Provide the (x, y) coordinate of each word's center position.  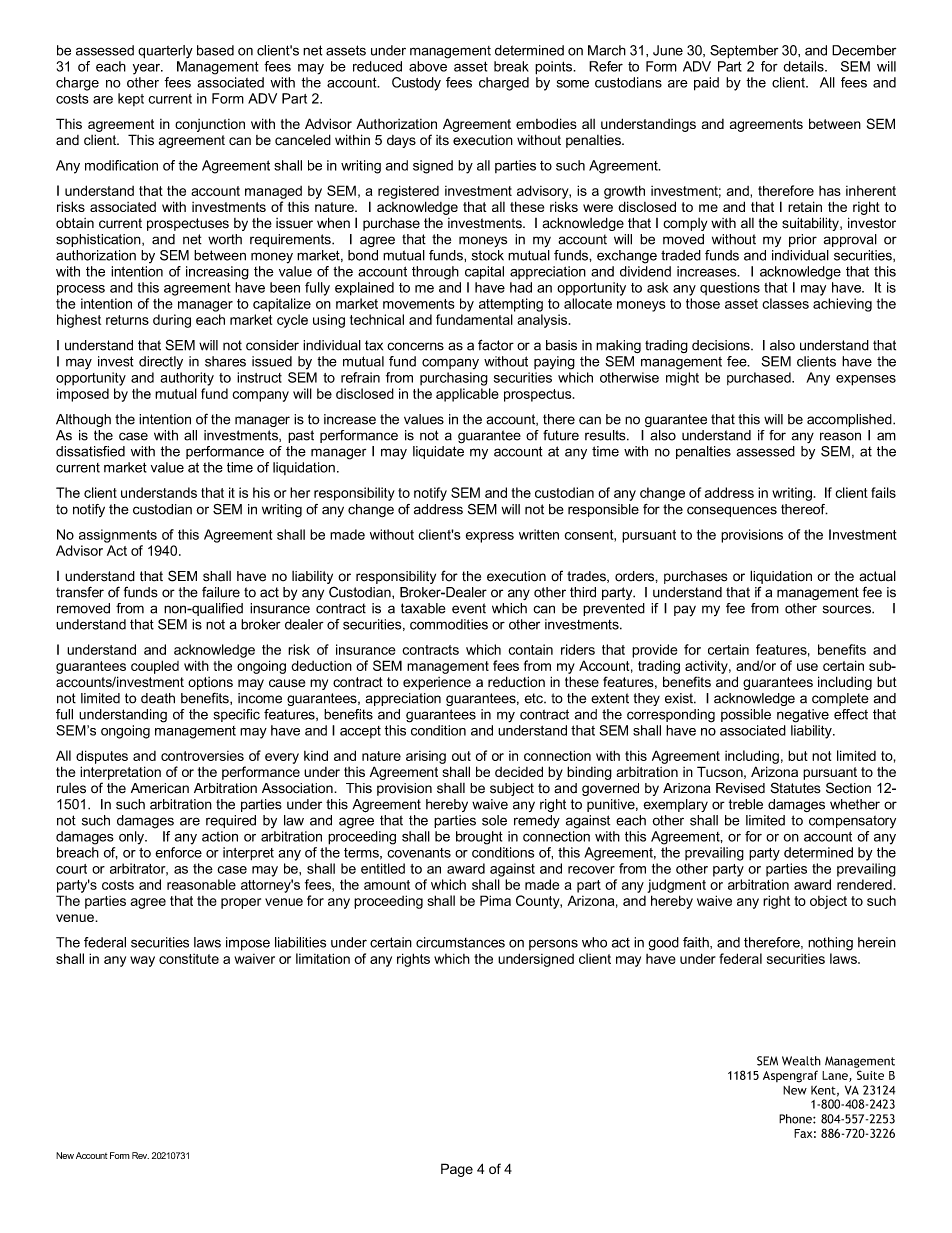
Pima (495, 900)
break (511, 66)
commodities (449, 624)
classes (785, 303)
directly (161, 362)
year (148, 69)
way (142, 961)
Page (457, 1170)
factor (496, 345)
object (828, 902)
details (804, 66)
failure (221, 592)
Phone (796, 1119)
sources (848, 609)
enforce (178, 852)
